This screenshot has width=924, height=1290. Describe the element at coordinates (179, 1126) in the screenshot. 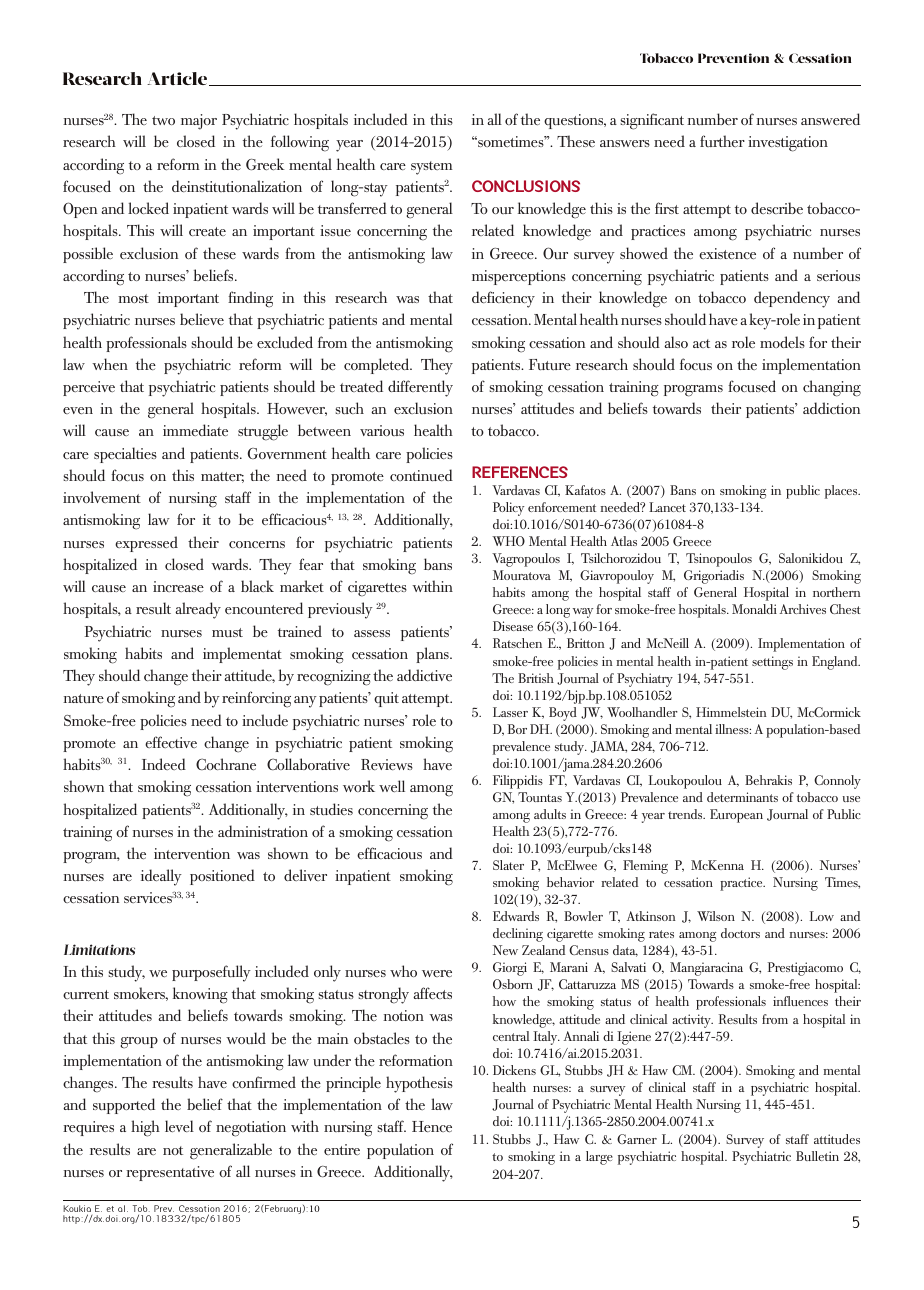

I see `level` at that location.
